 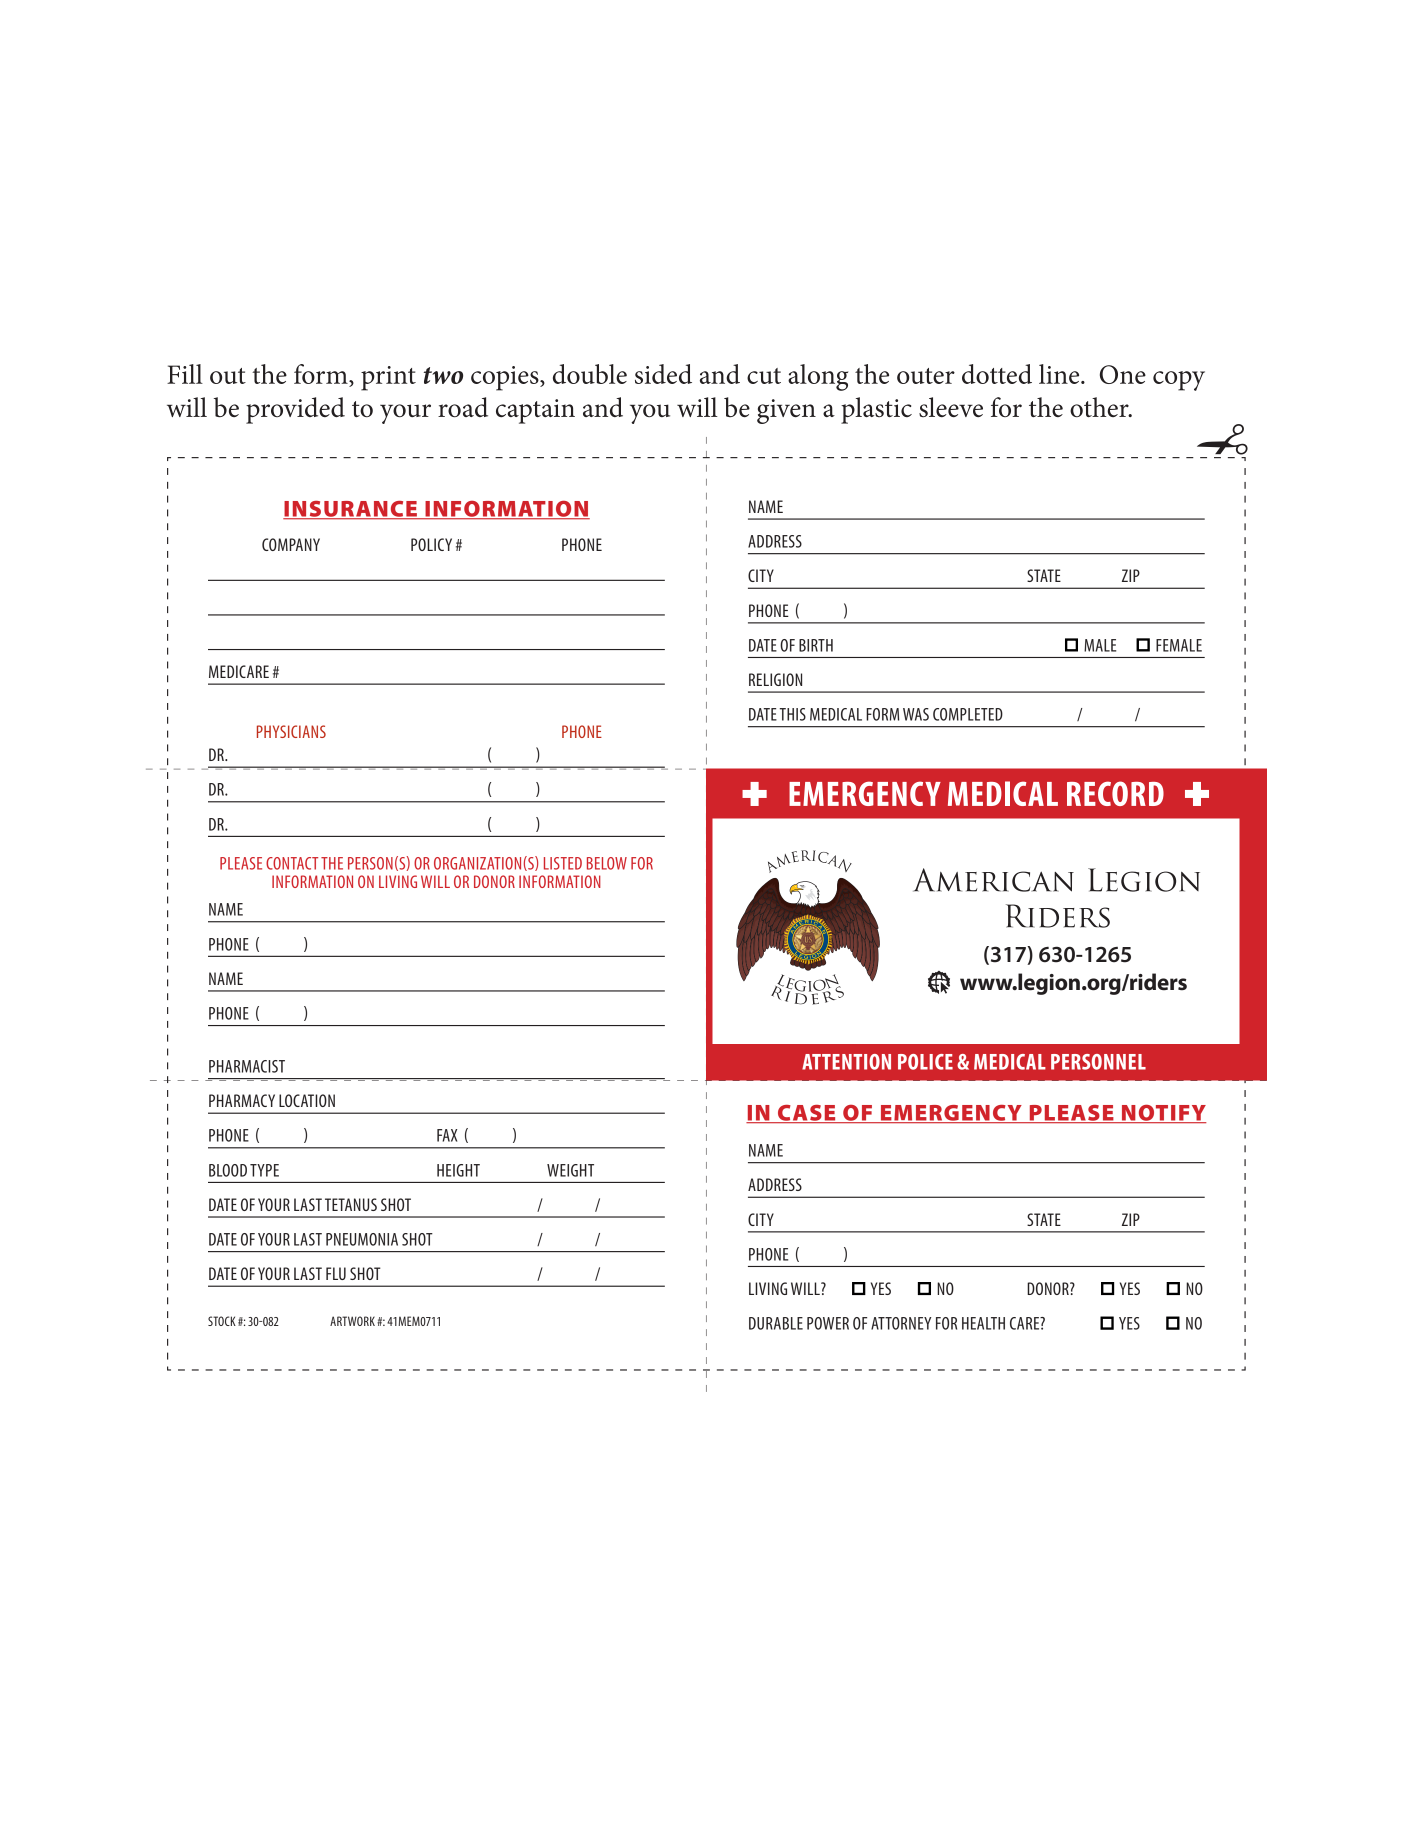 I want to click on ATTENTION, so click(x=846, y=1062).
